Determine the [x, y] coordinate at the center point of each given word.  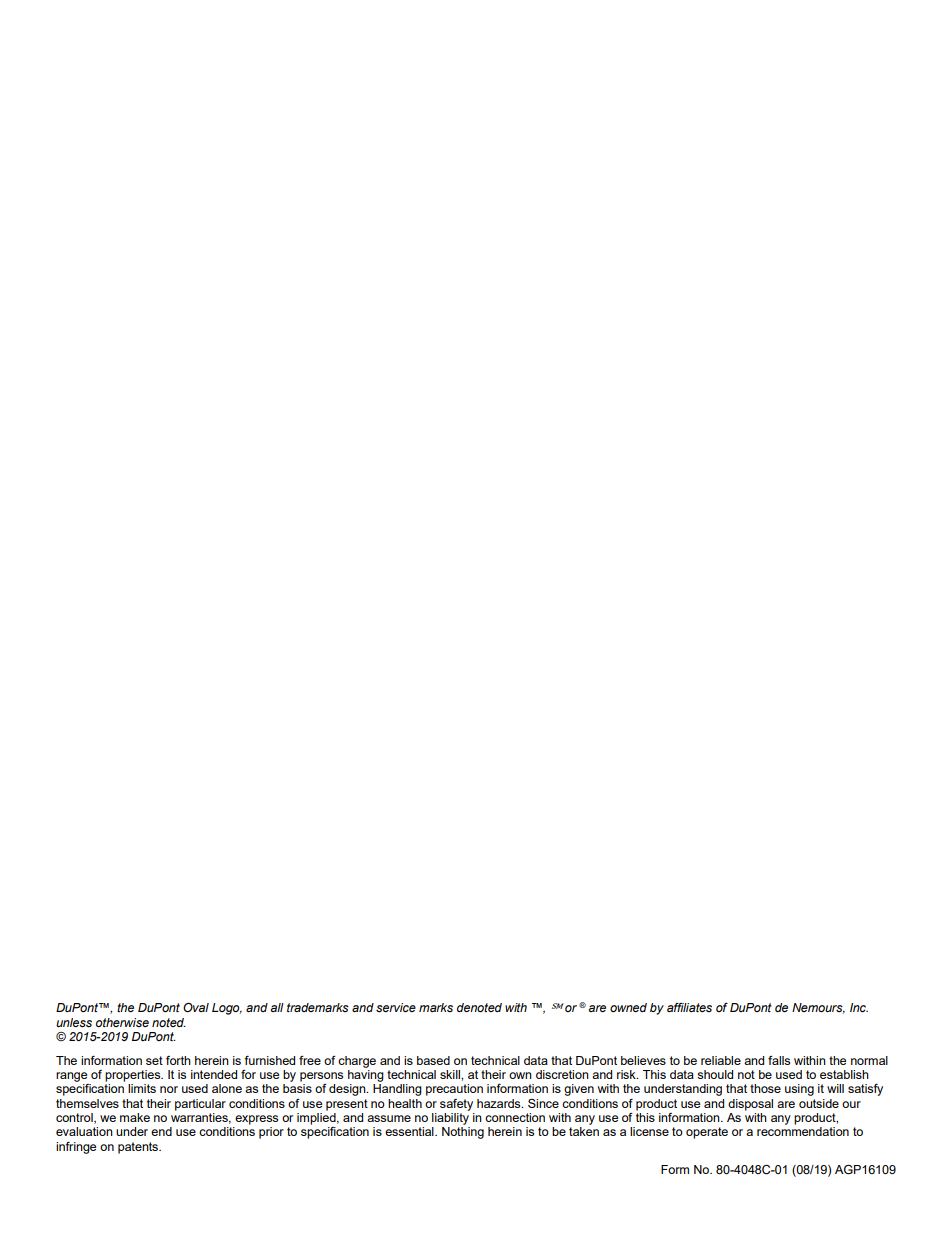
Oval [196, 1008]
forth [178, 1060]
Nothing [463, 1133]
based [433, 1060]
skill [451, 1074]
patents [139, 1148]
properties [134, 1076]
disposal [750, 1105]
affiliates [689, 1007]
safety [456, 1105]
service [396, 1007]
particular [200, 1105]
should [715, 1074]
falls [779, 1060]
